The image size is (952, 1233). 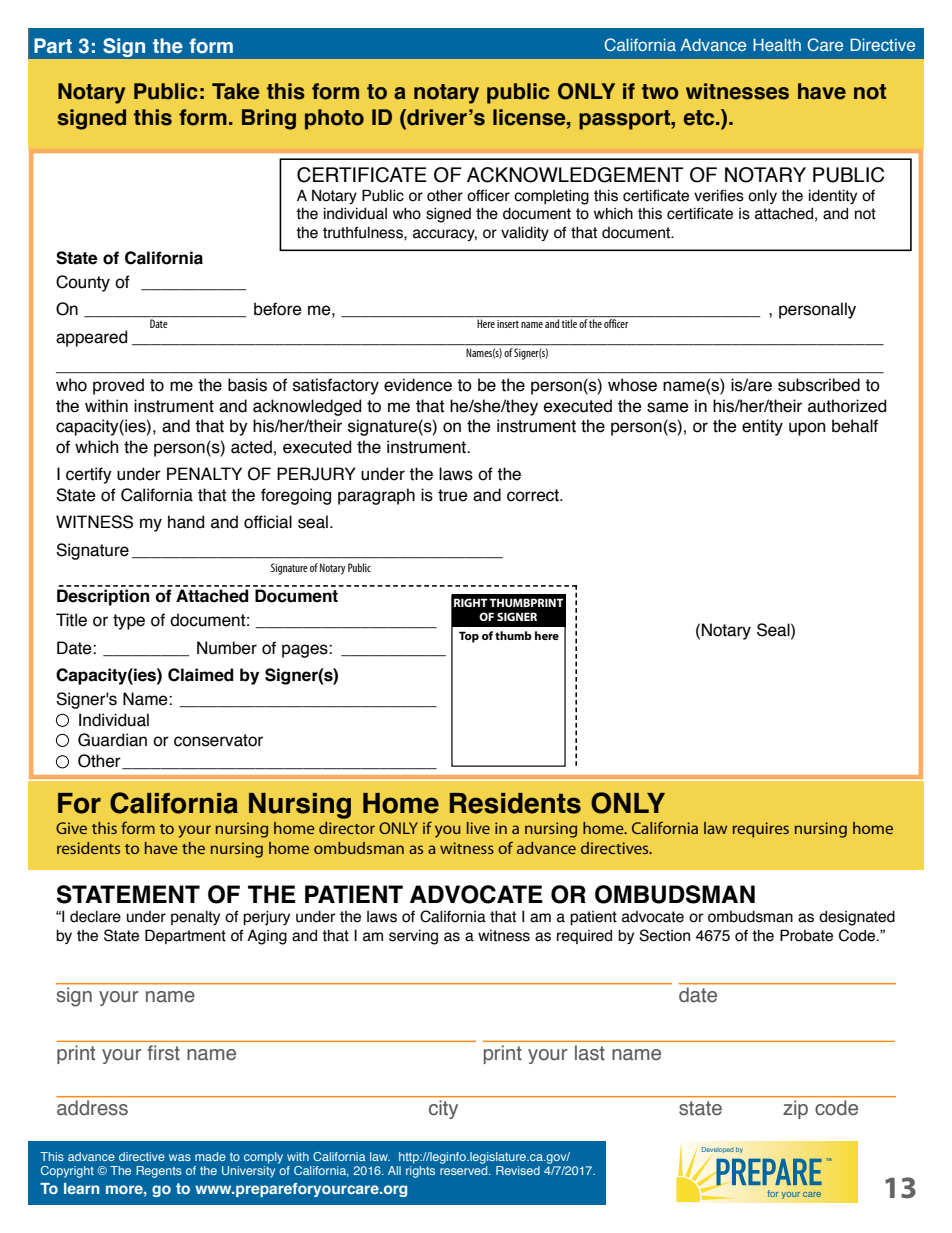 I want to click on photo, so click(x=334, y=119).
